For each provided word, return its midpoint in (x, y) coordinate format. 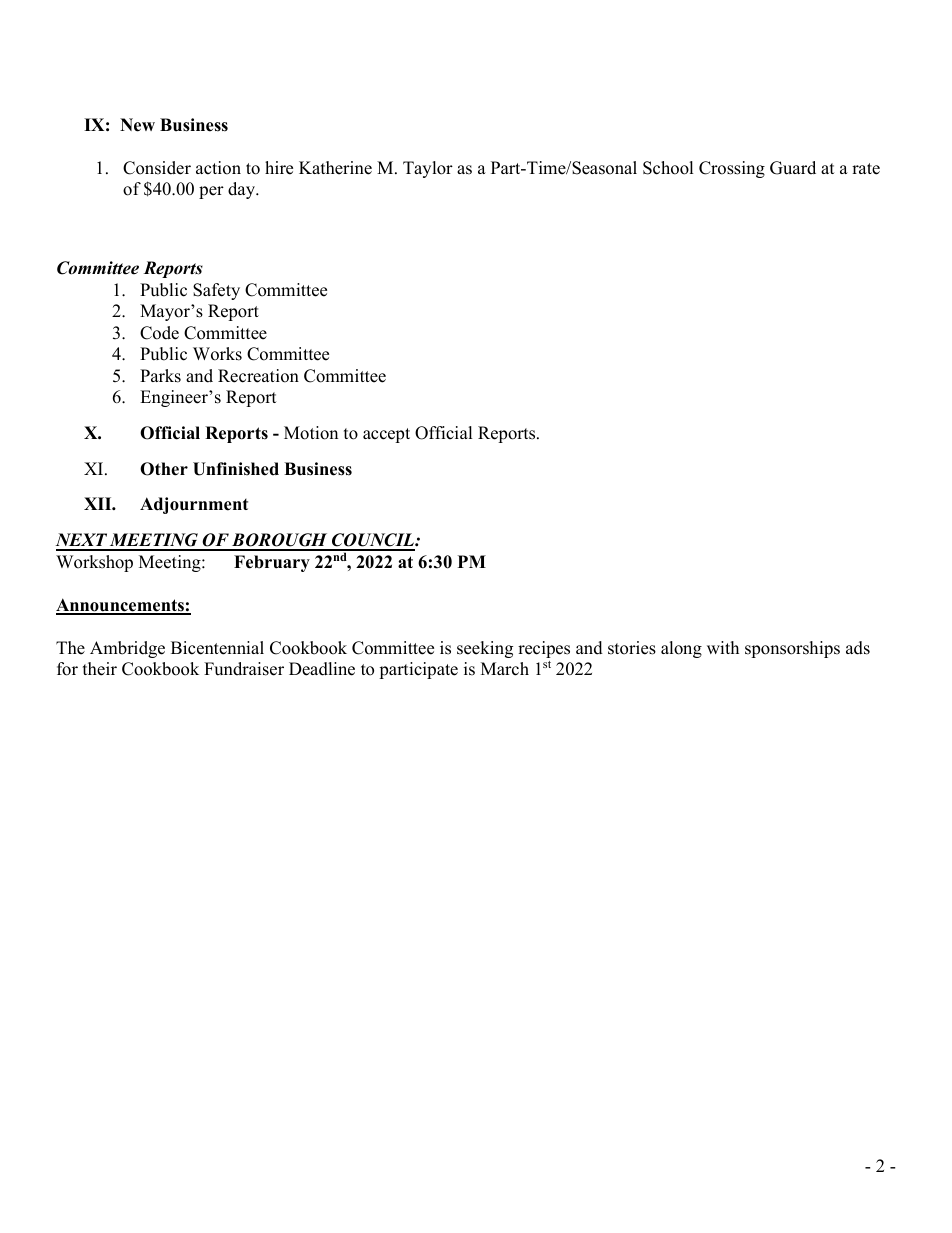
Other (164, 469)
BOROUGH (280, 541)
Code (159, 333)
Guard (793, 168)
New (137, 125)
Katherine (335, 168)
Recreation (258, 376)
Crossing (732, 169)
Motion (311, 433)
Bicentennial (217, 648)
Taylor (428, 169)
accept (386, 435)
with (723, 647)
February (272, 563)
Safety (216, 291)
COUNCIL (373, 541)
